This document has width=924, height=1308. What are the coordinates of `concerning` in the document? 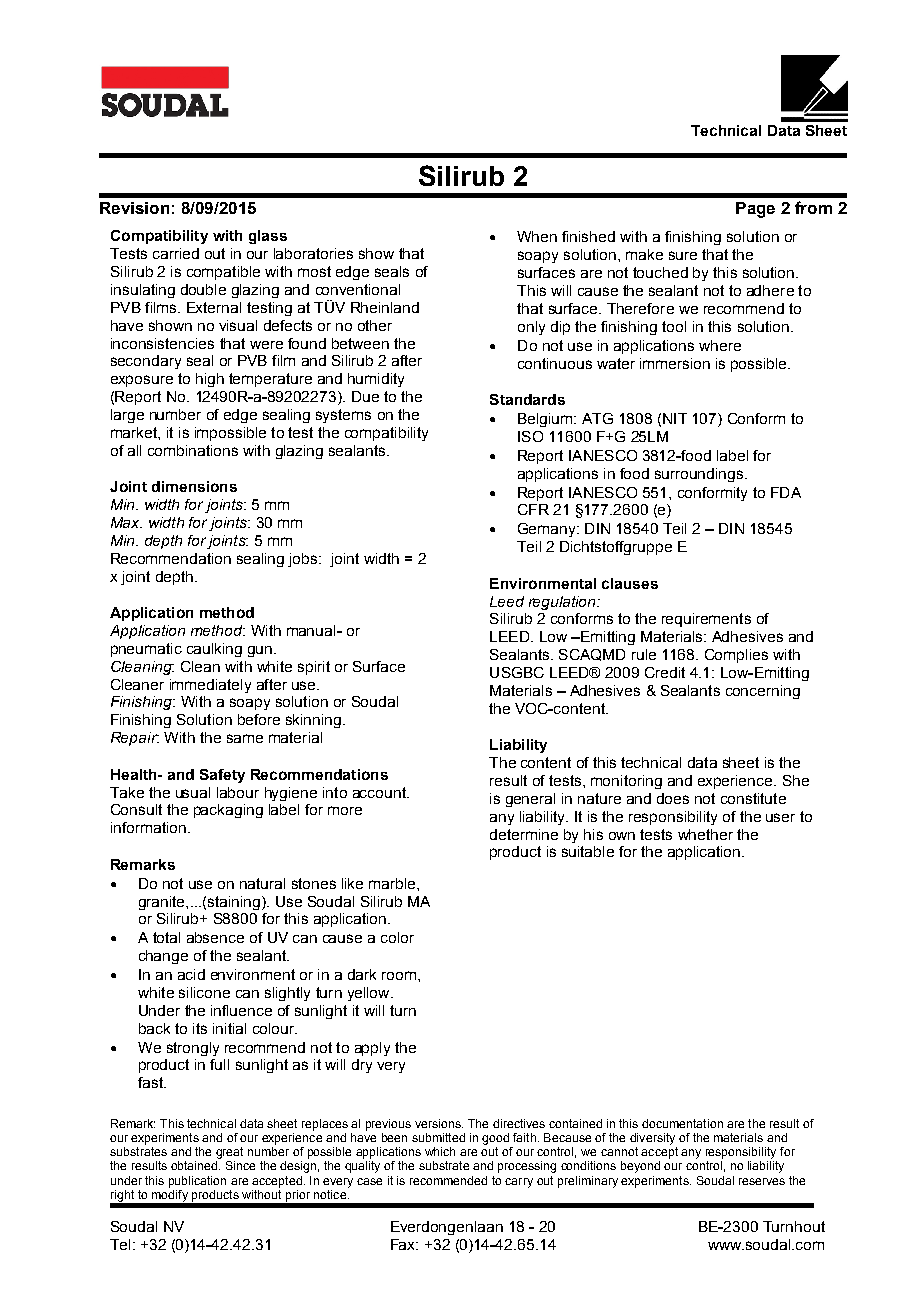 It's located at (763, 692).
